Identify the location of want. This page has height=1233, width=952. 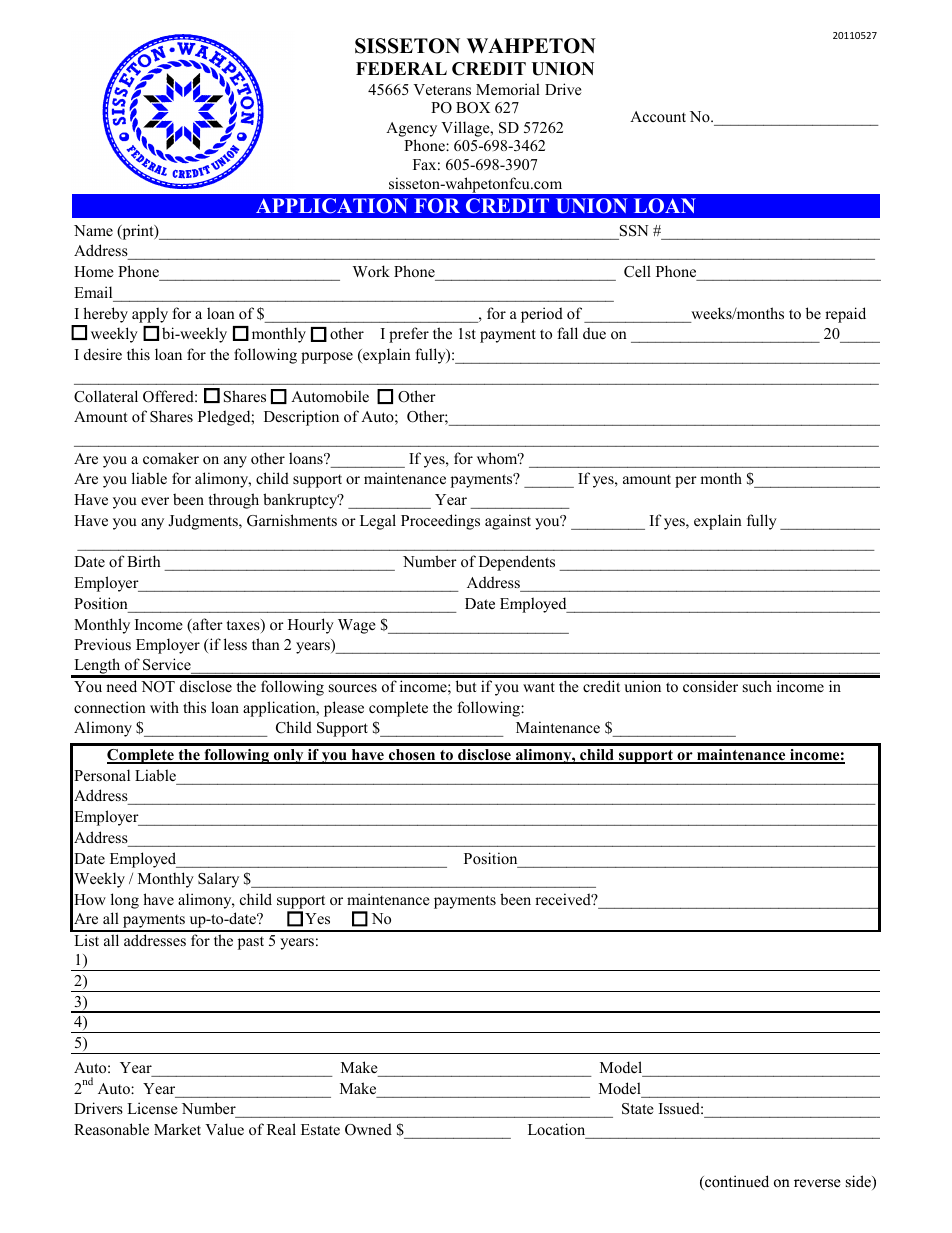
(539, 687).
